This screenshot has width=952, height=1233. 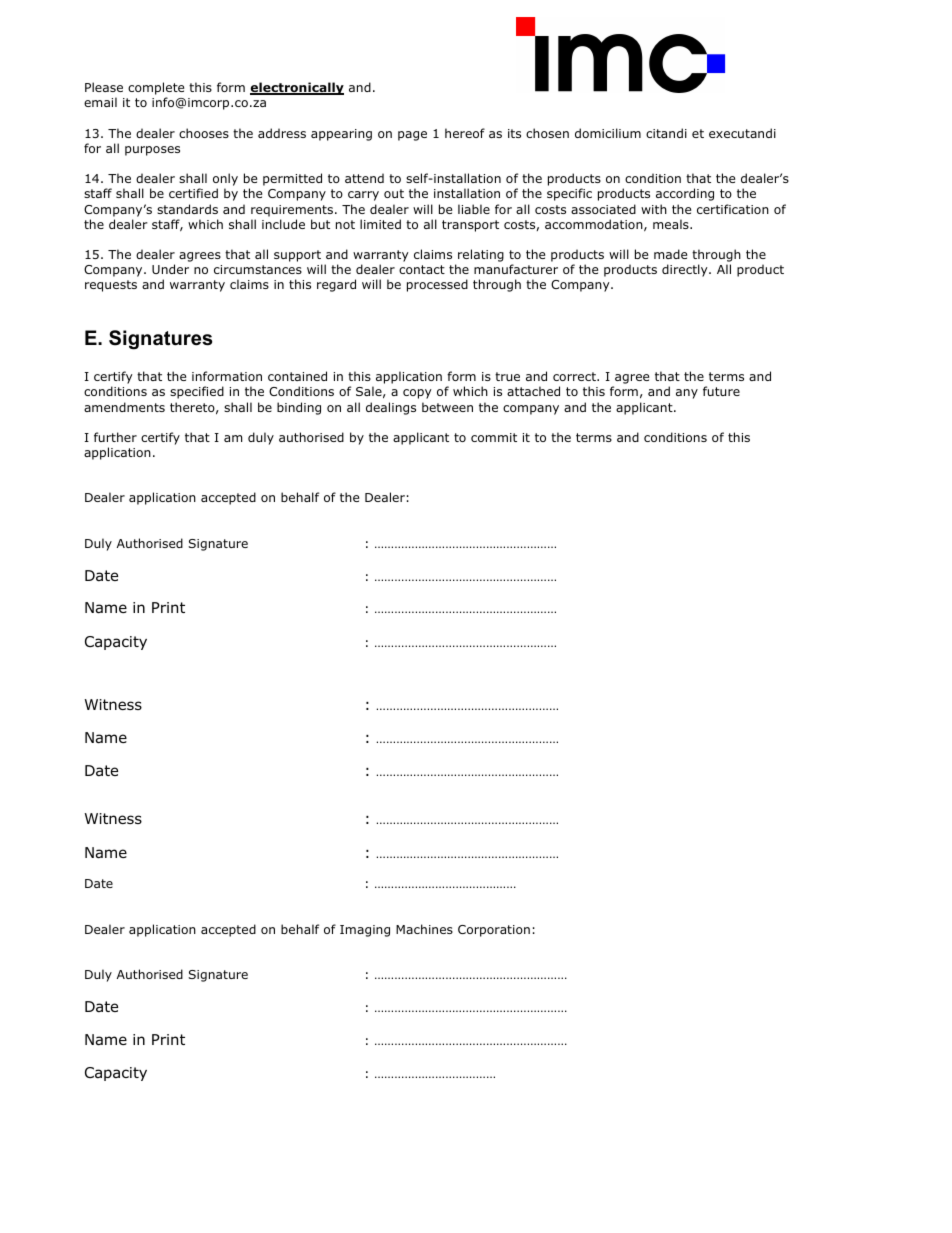 I want to click on Corporation, so click(x=494, y=931).
